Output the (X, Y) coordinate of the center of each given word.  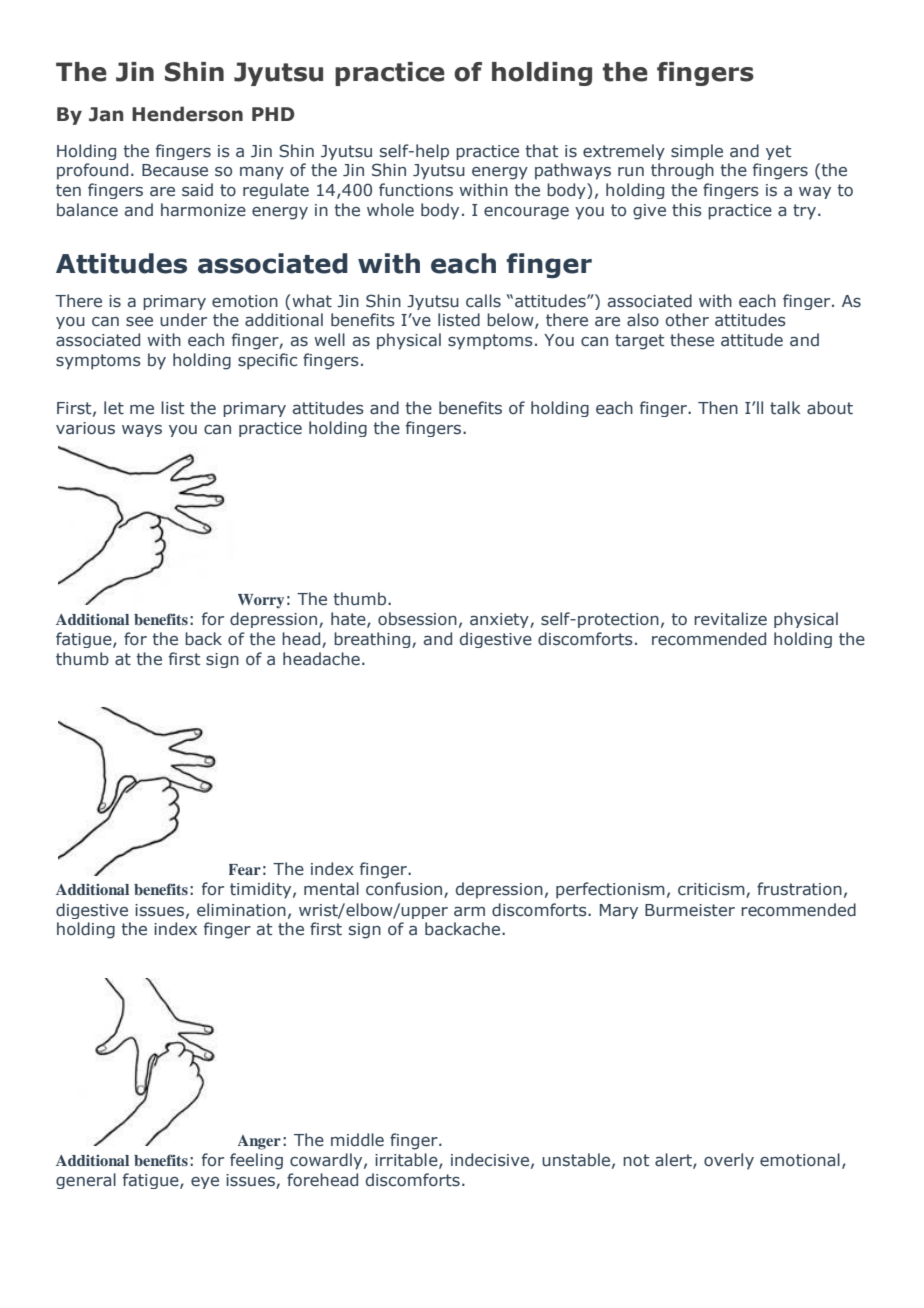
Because (175, 170)
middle (357, 1139)
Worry (261, 601)
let (114, 408)
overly (729, 1161)
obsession (417, 619)
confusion (405, 890)
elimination (241, 910)
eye (205, 1183)
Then (718, 407)
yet (778, 152)
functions (416, 190)
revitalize (730, 619)
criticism (712, 890)
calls (483, 301)
